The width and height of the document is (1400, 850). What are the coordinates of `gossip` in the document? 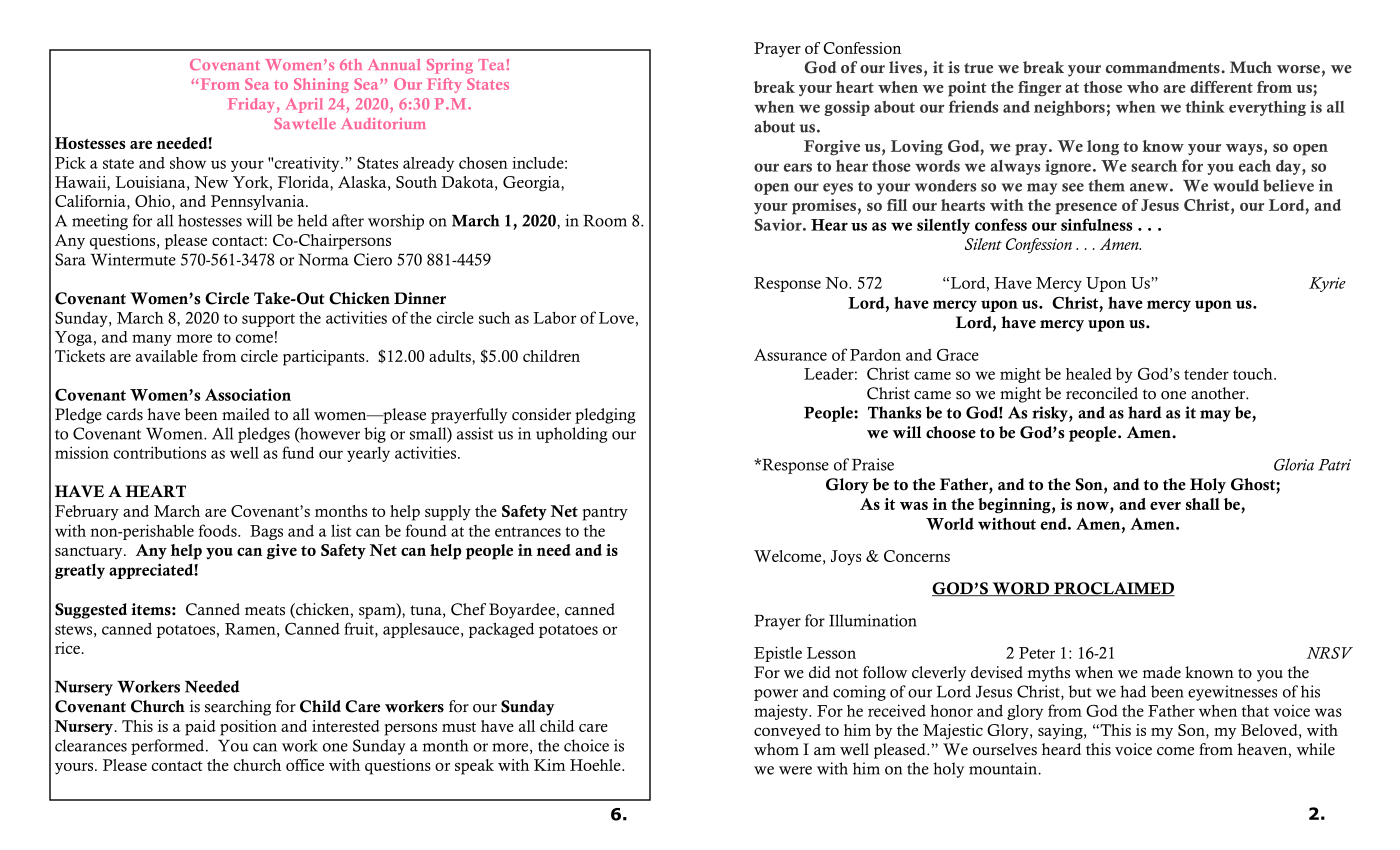 It's located at (847, 108).
